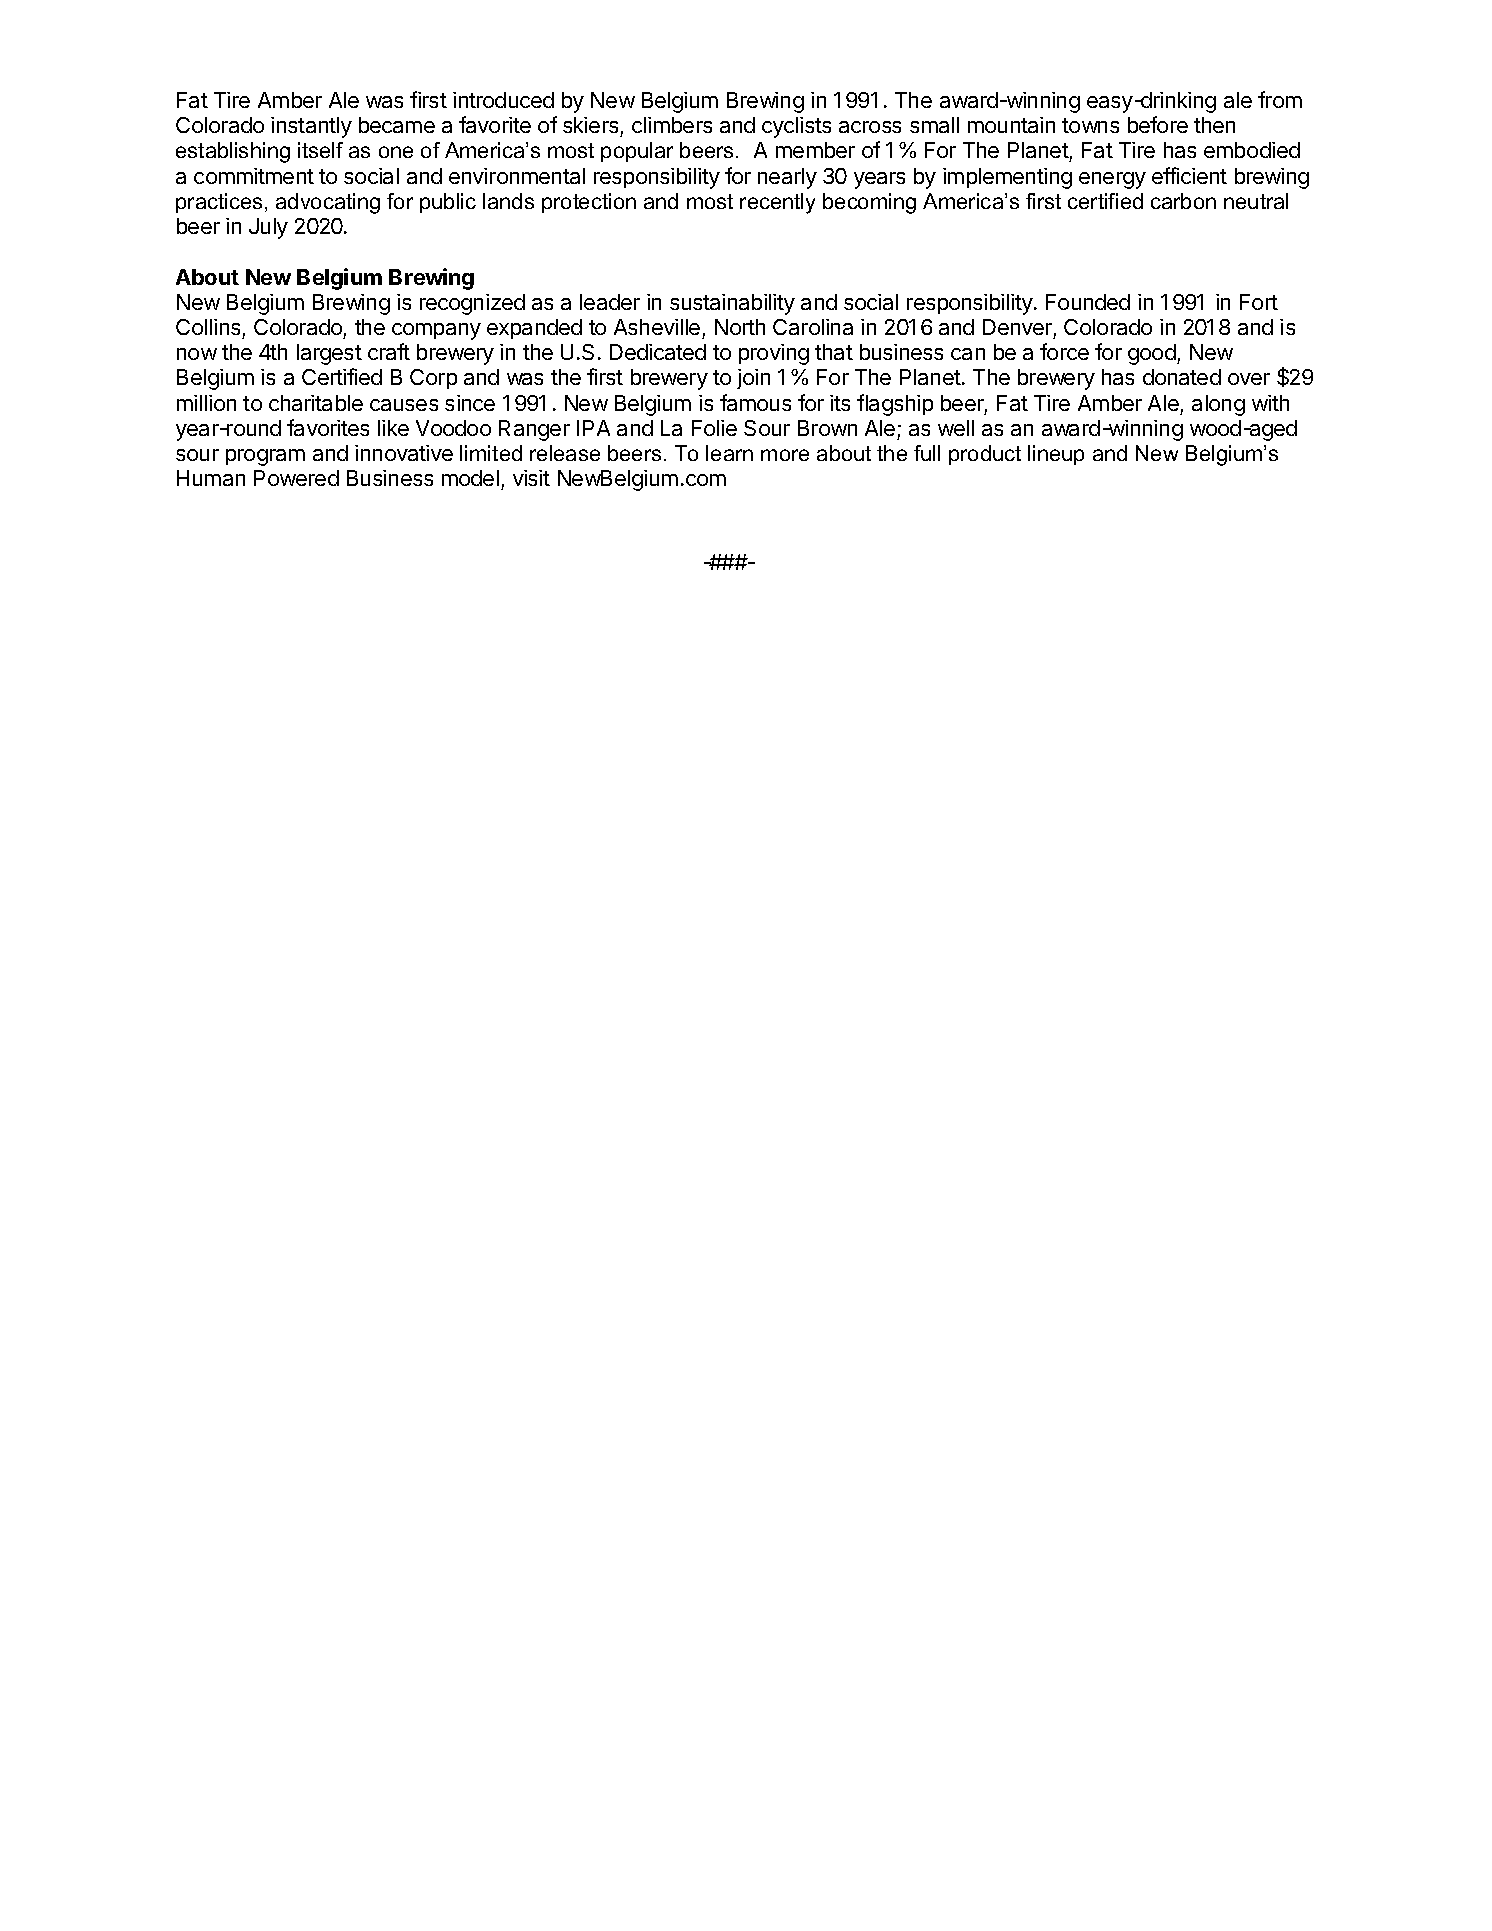 The image size is (1492, 1931). I want to click on before, so click(1158, 124).
